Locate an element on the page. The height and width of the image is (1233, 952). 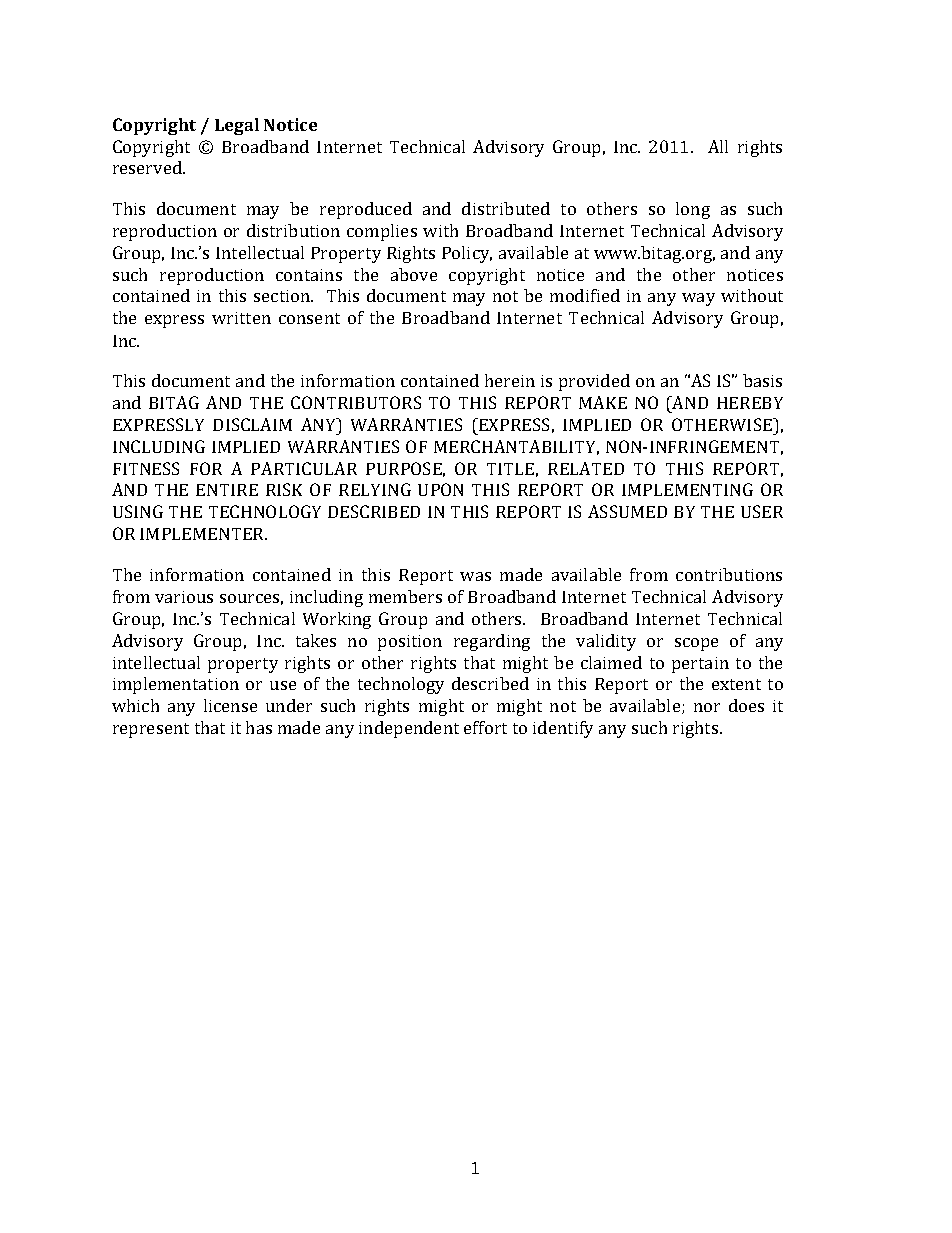
position is located at coordinates (410, 643).
